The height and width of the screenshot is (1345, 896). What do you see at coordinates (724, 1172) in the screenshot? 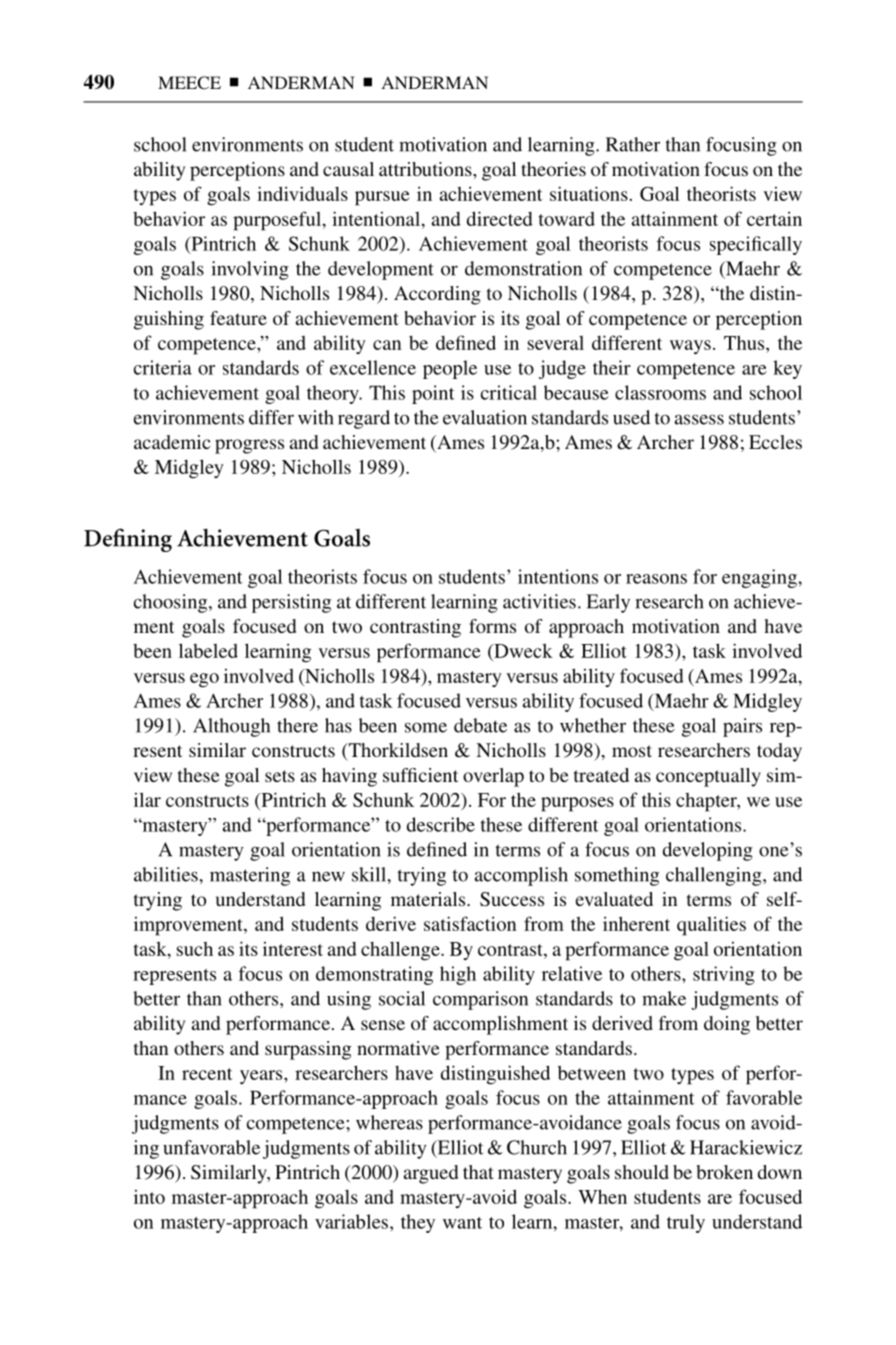
I see `broken` at bounding box center [724, 1172].
